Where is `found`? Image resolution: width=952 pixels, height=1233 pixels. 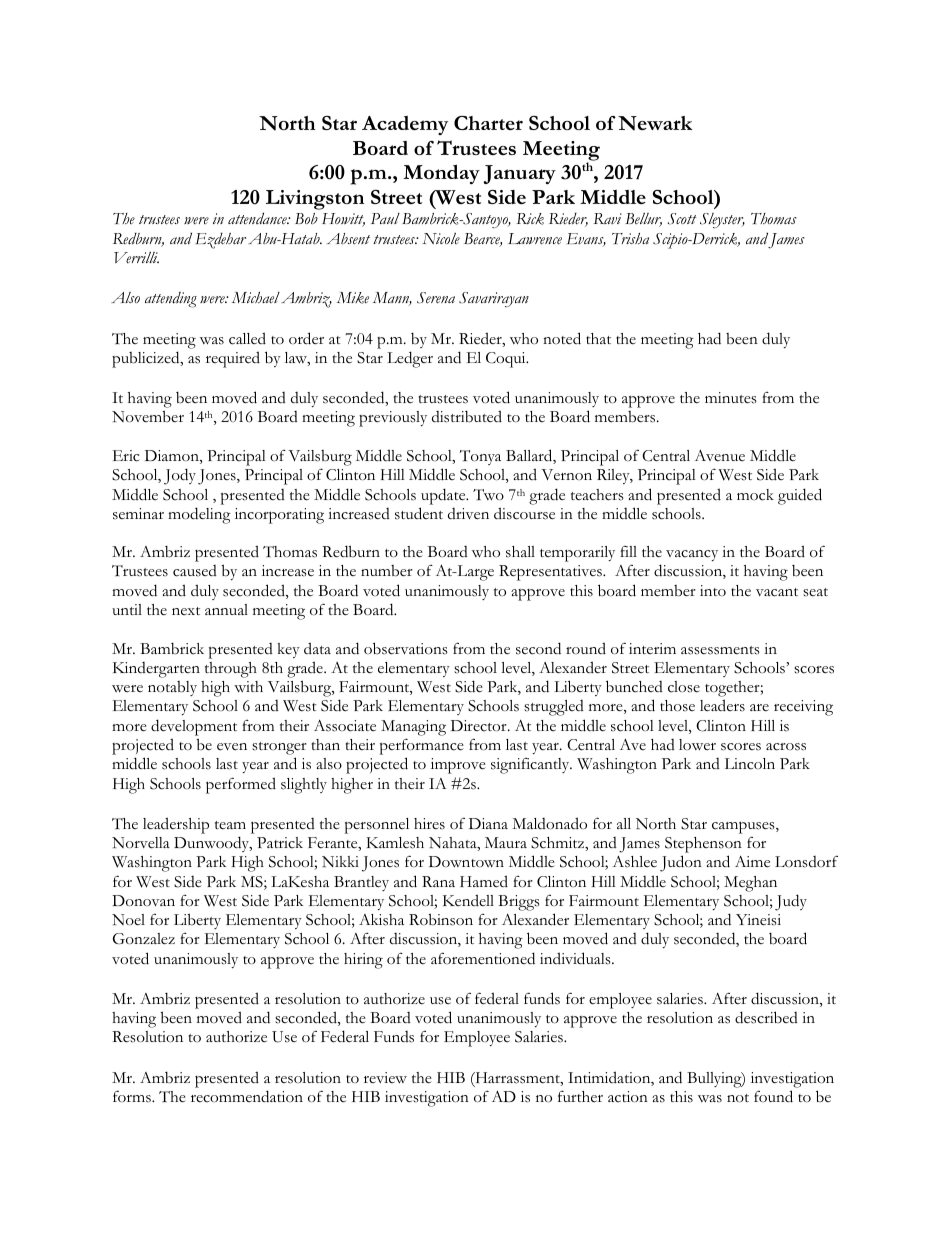
found is located at coordinates (773, 1096).
